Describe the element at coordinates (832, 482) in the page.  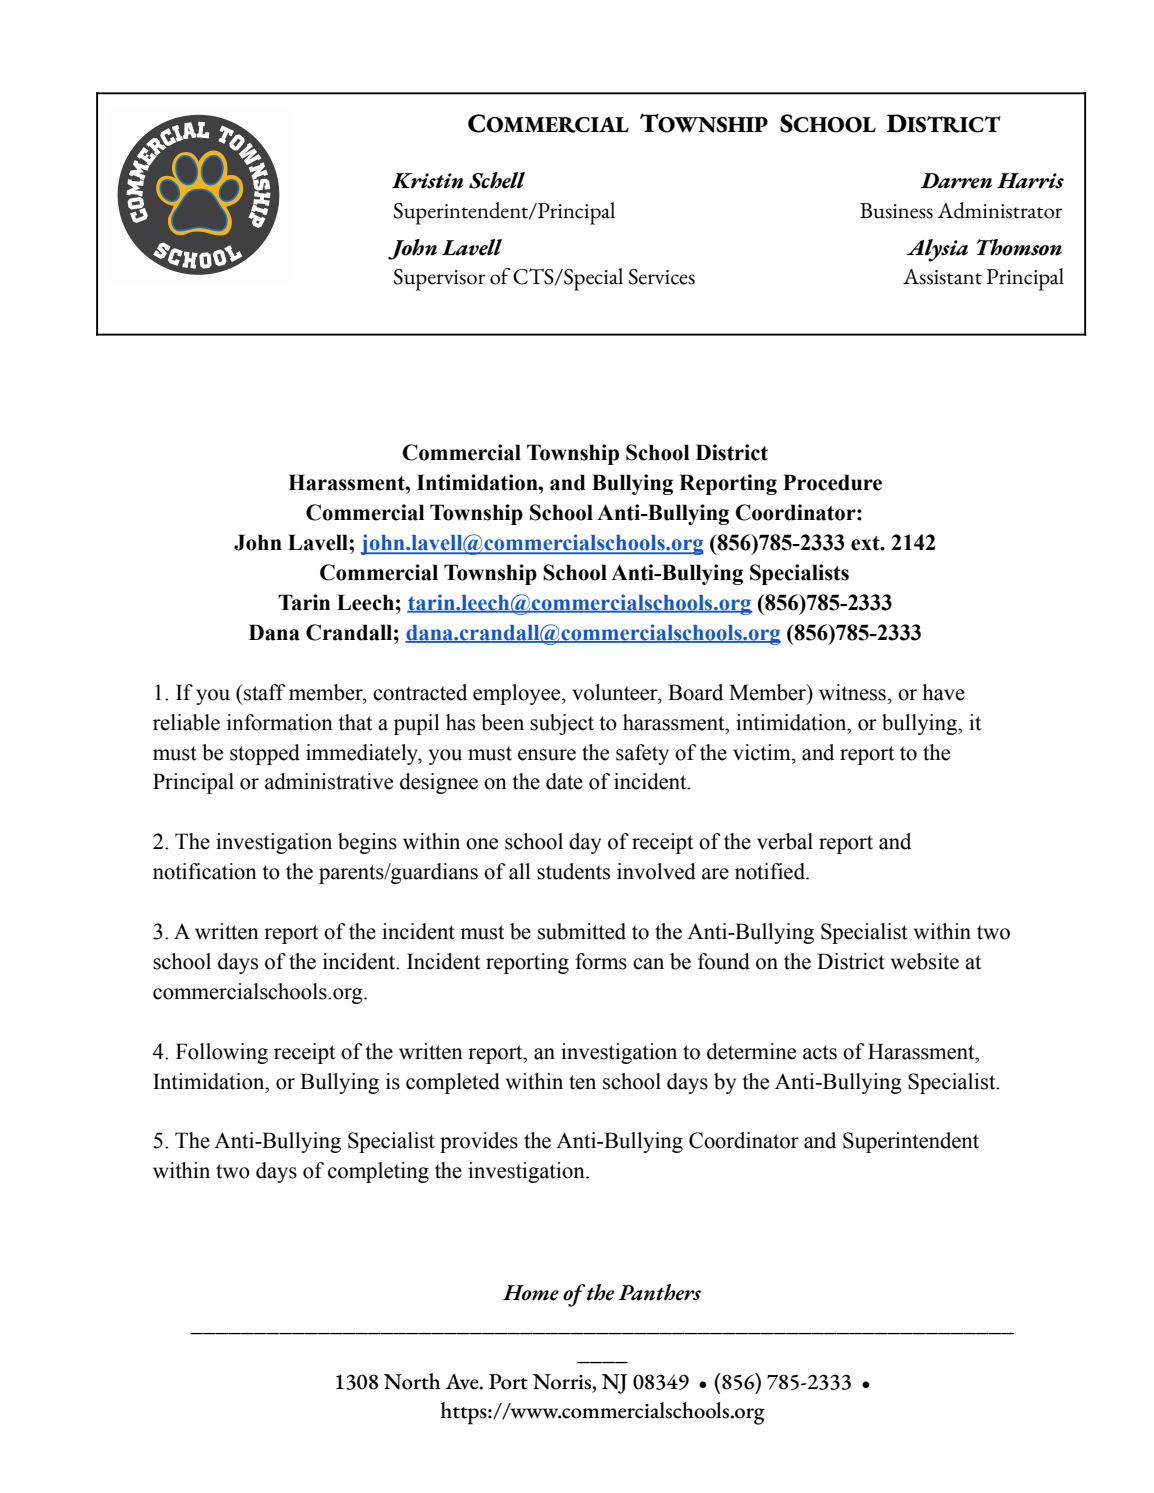
I see `Procedure` at that location.
